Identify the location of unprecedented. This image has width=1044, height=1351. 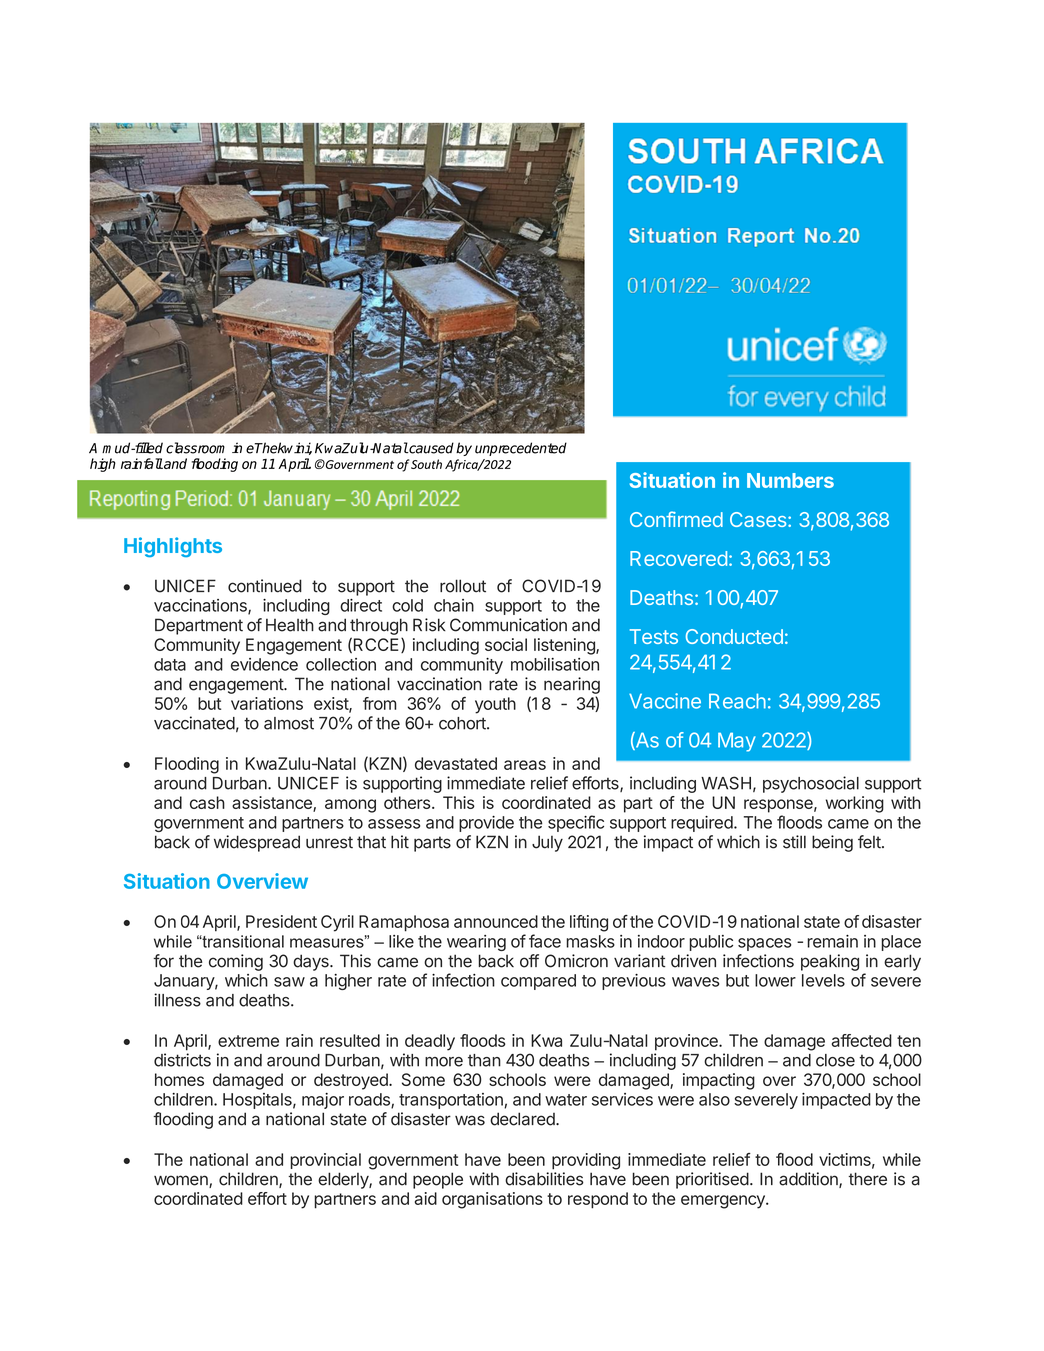
(521, 449).
